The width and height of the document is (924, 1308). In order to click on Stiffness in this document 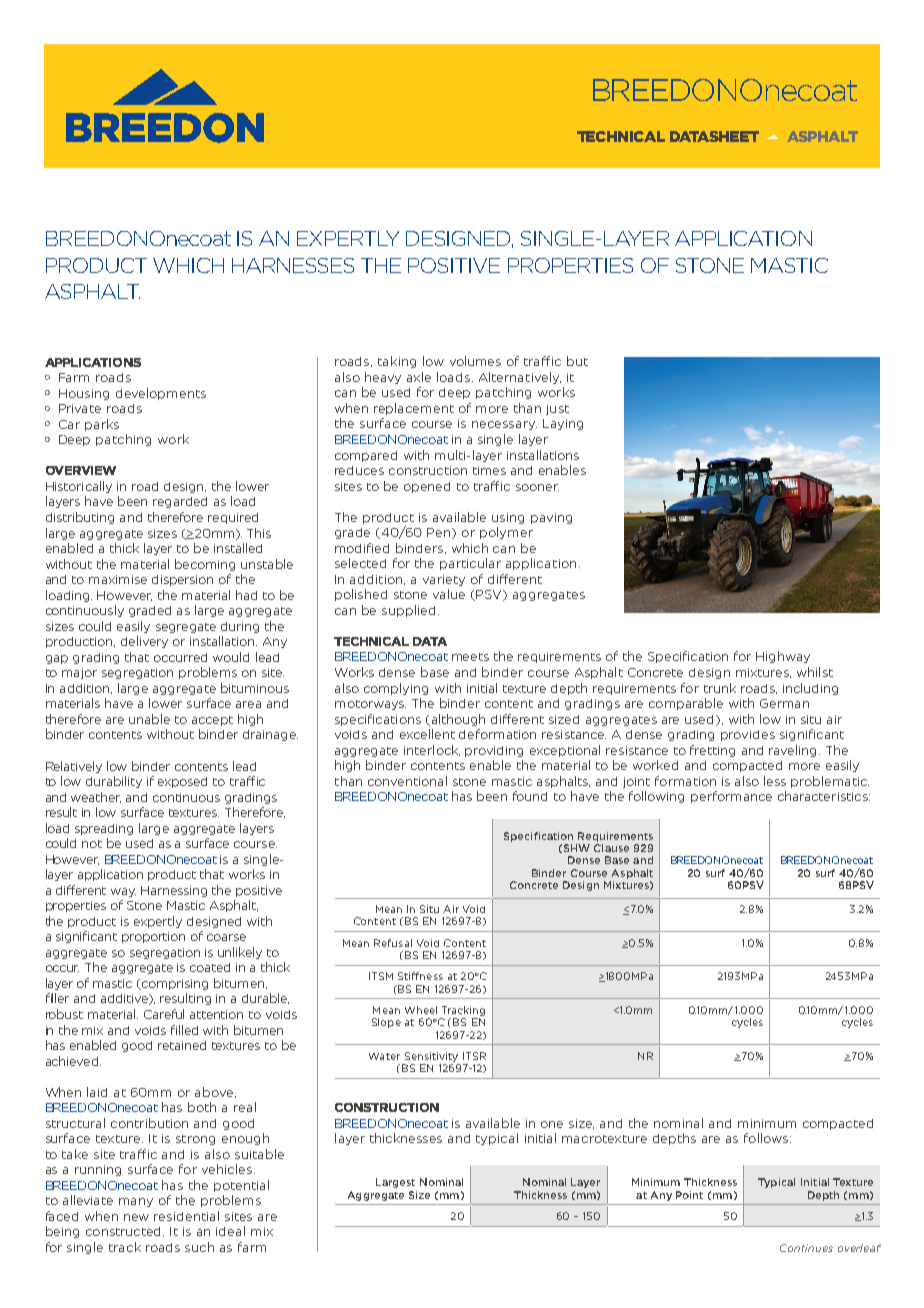, I will do `click(420, 976)`.
